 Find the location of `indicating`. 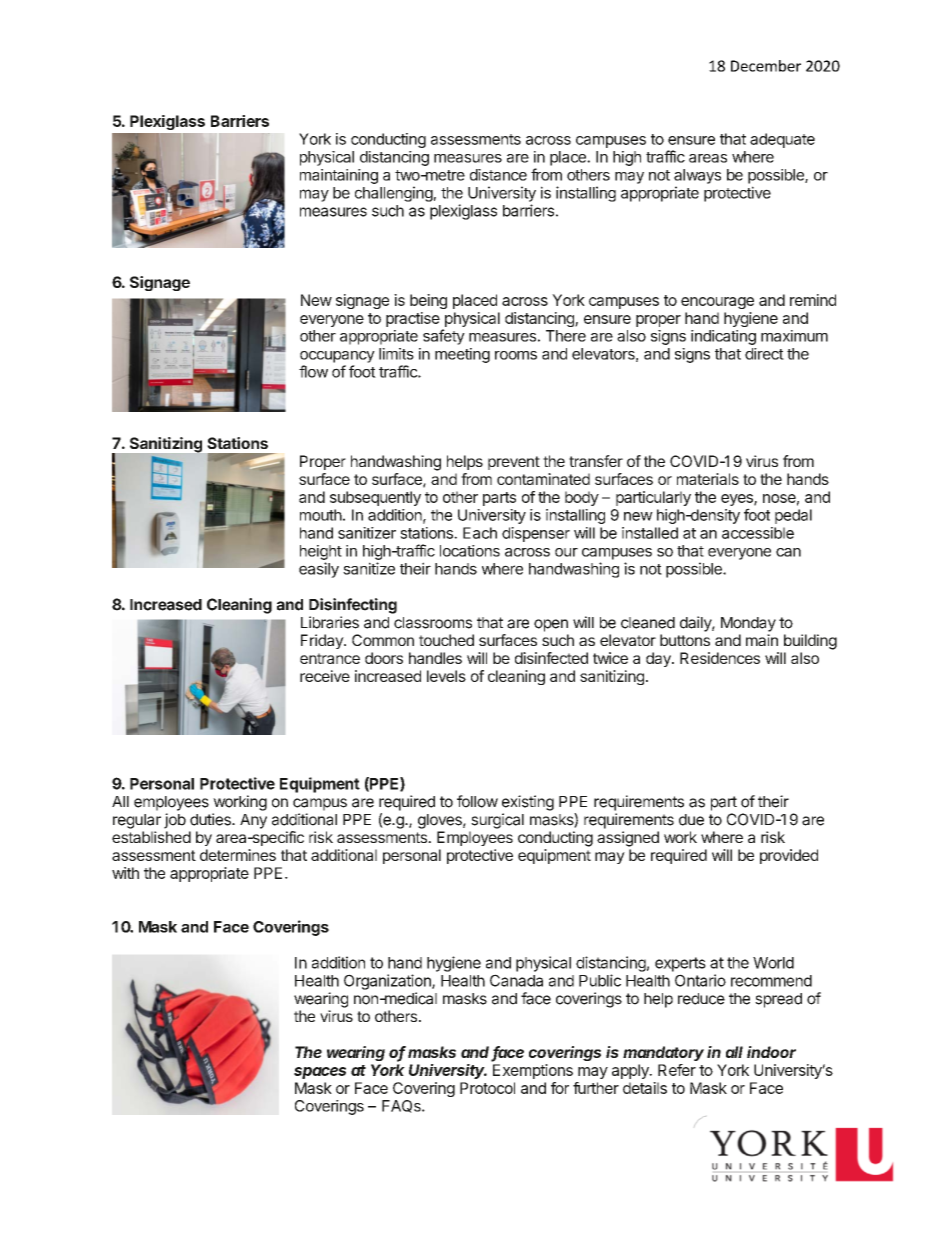

indicating is located at coordinates (723, 337).
